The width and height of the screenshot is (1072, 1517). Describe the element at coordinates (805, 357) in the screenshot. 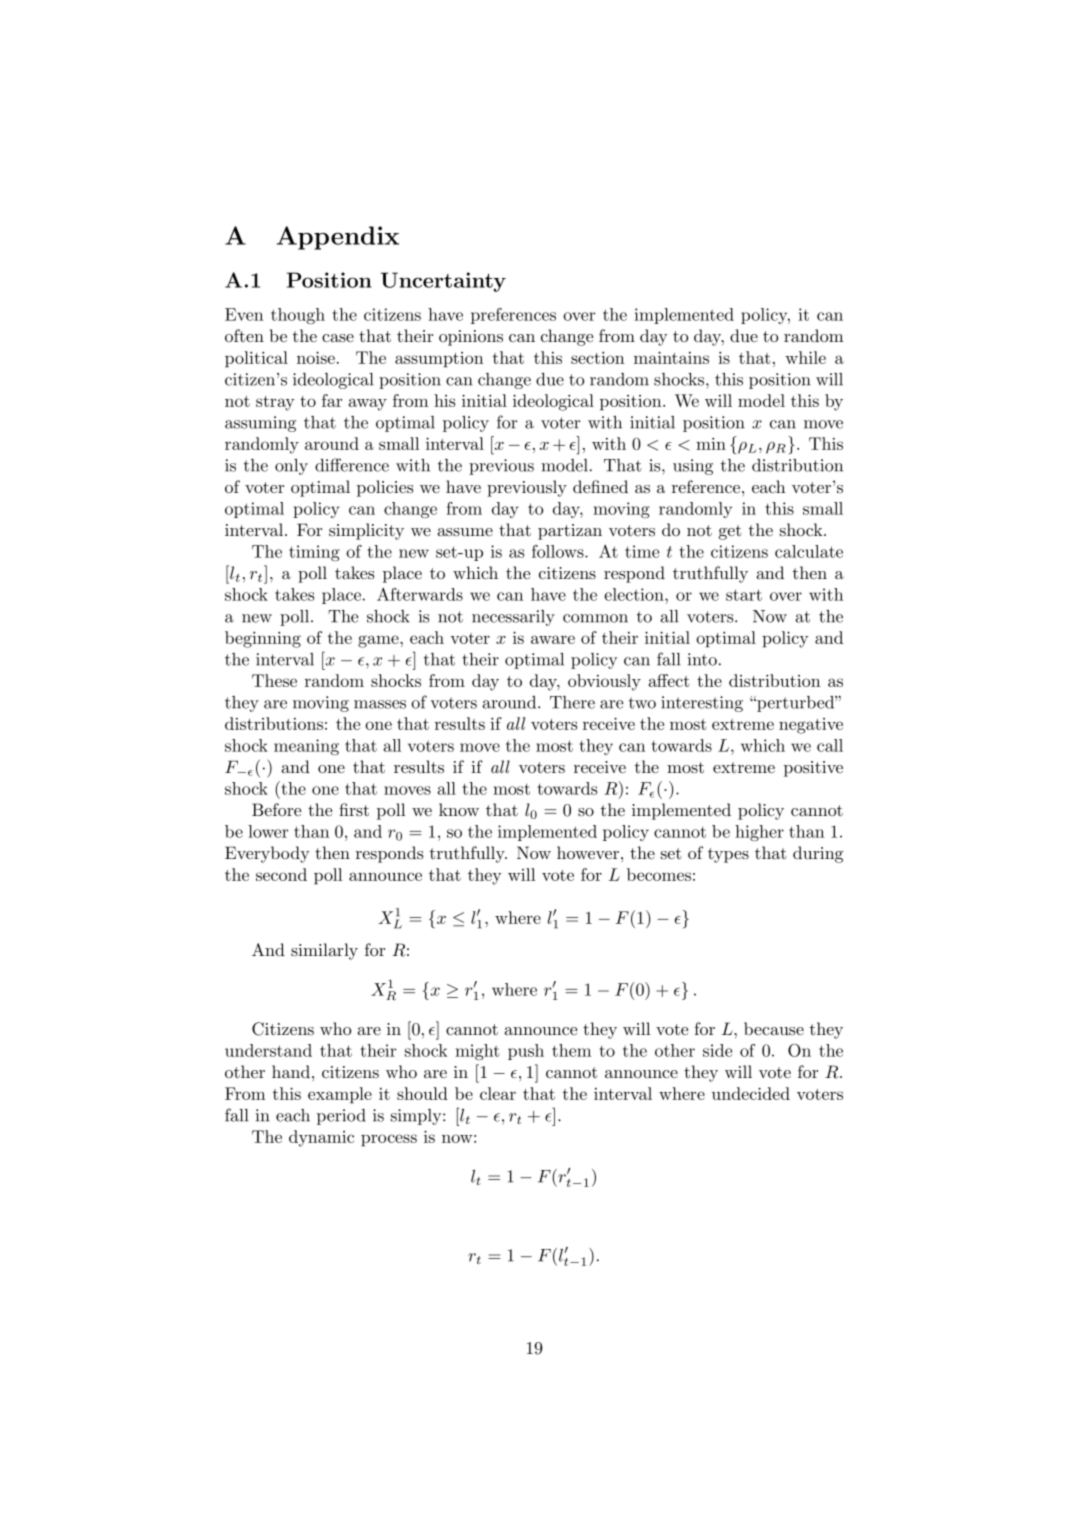

I see `while` at that location.
